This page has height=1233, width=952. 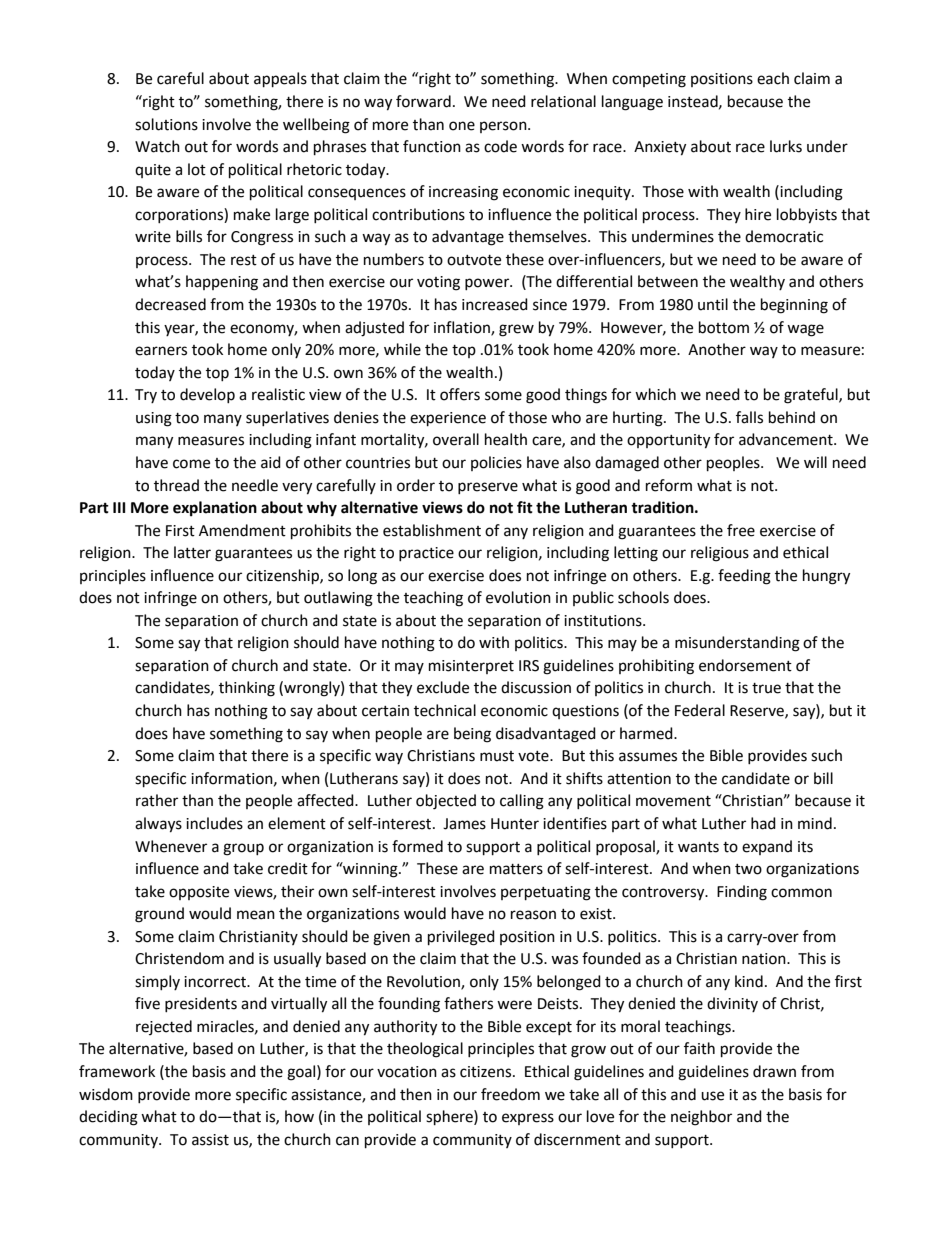 What do you see at coordinates (462, 126) in the page?
I see `one` at bounding box center [462, 126].
